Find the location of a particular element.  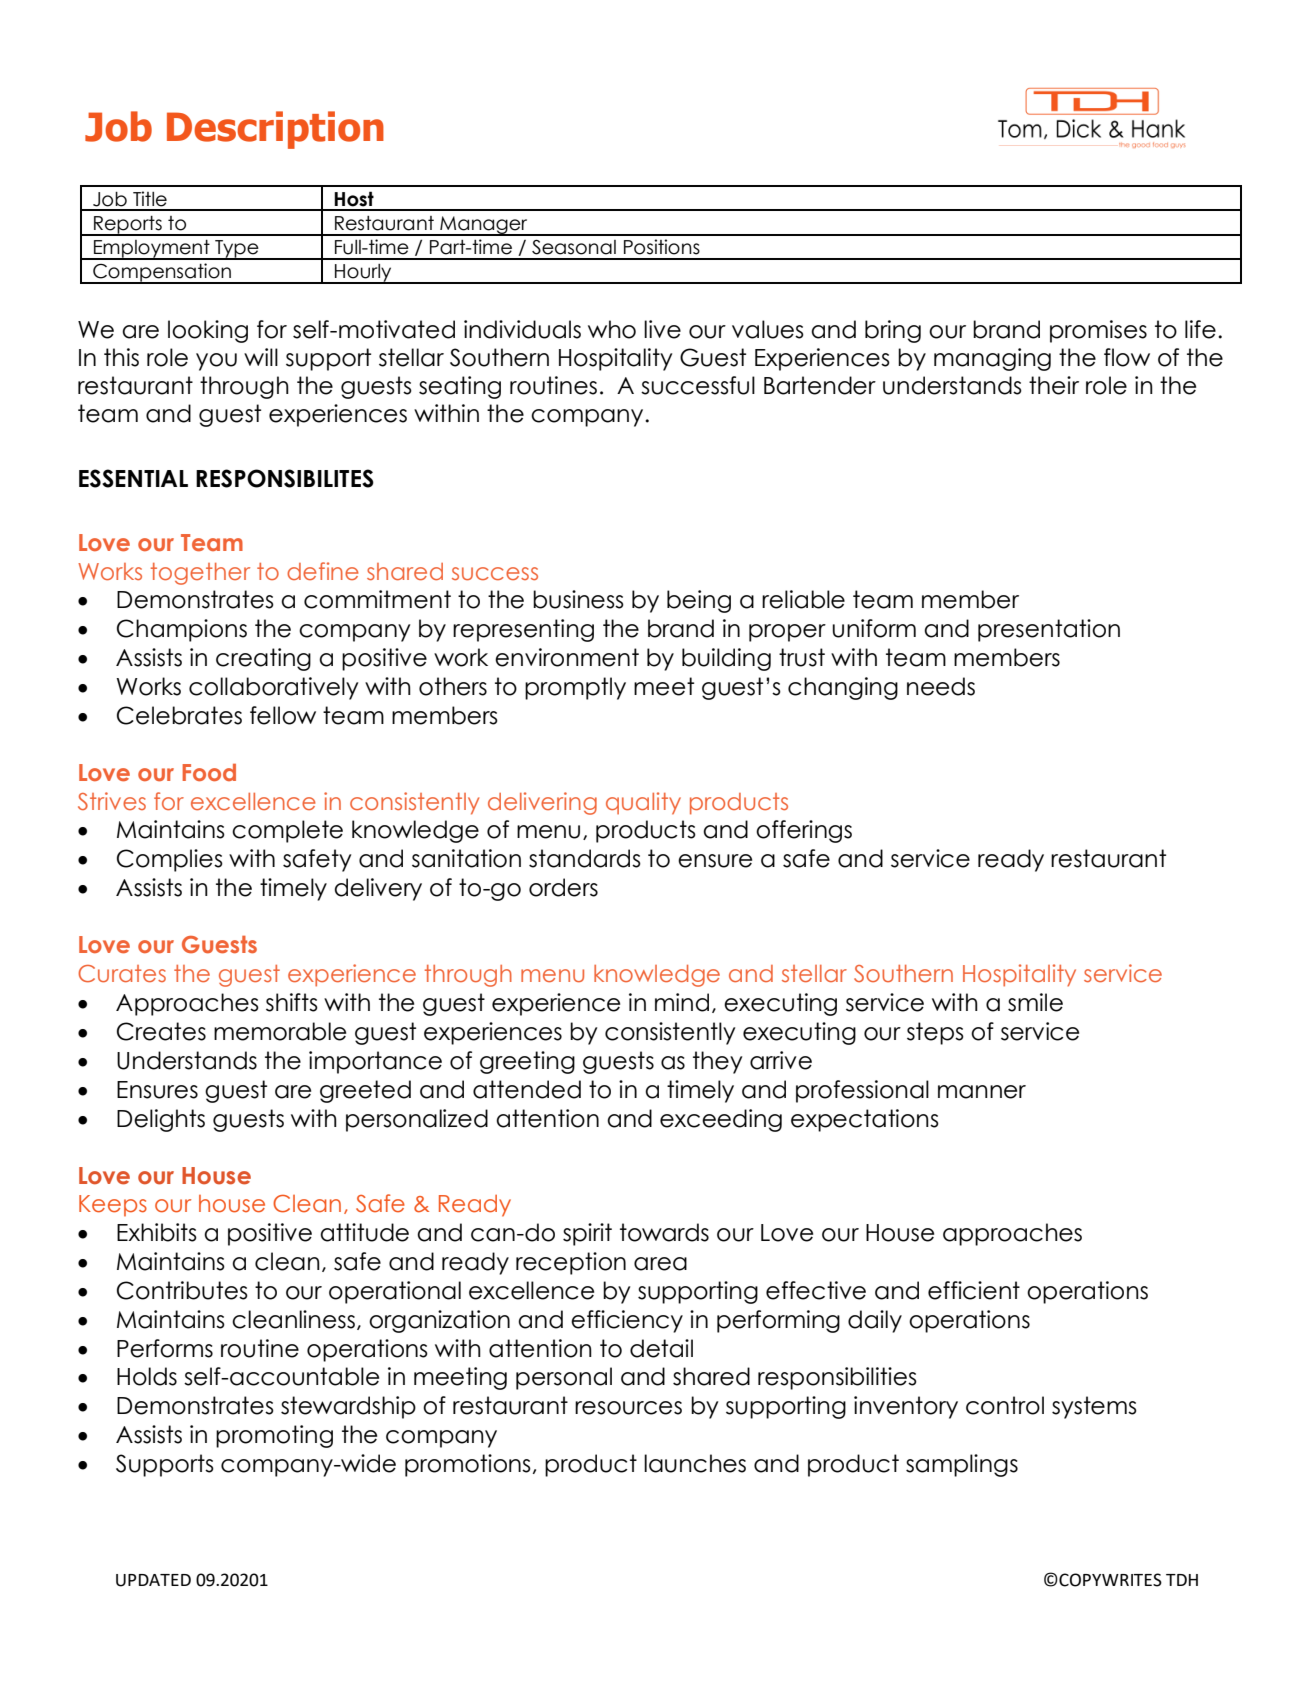

area is located at coordinates (660, 1264).
